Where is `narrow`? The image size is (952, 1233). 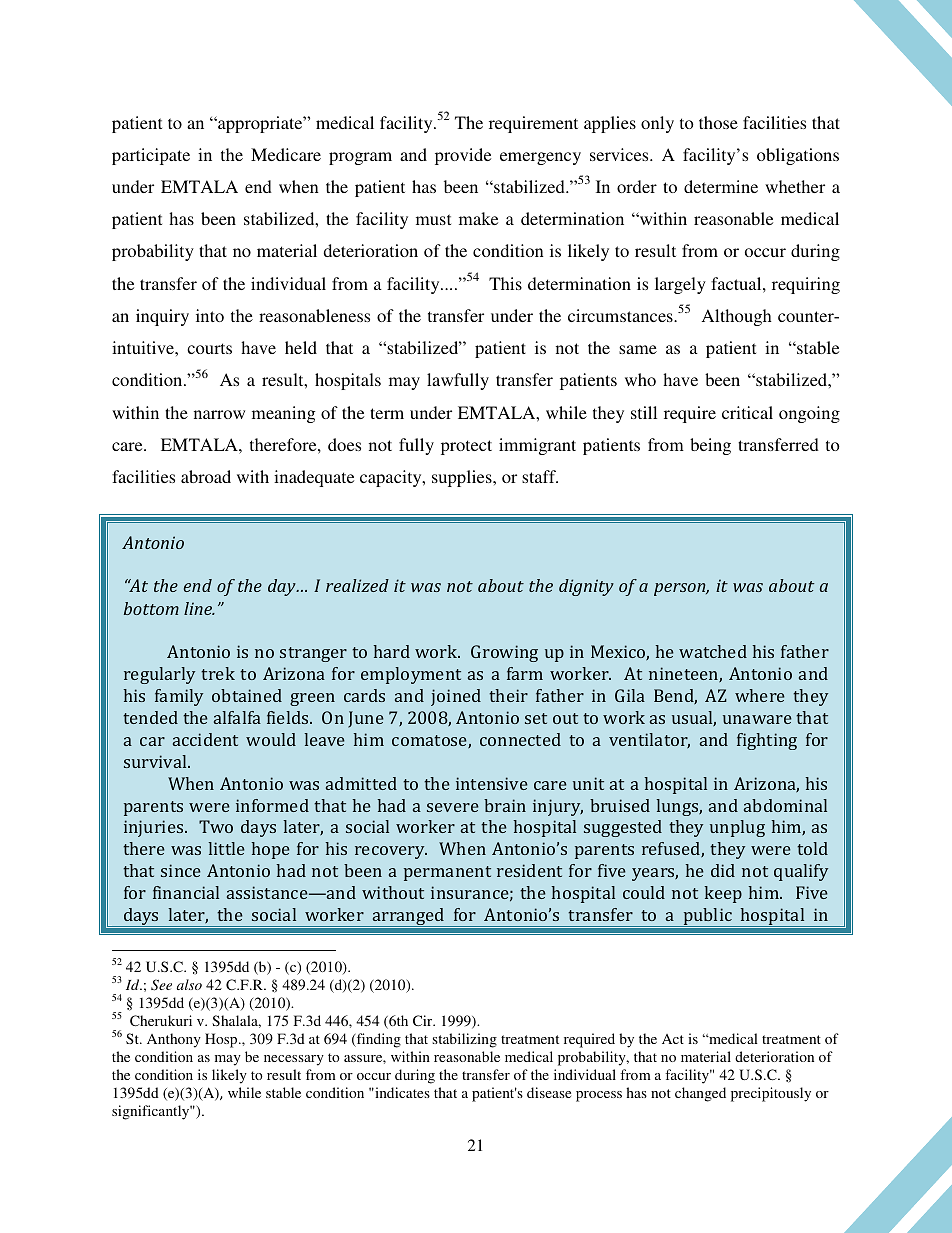
narrow is located at coordinates (219, 414).
